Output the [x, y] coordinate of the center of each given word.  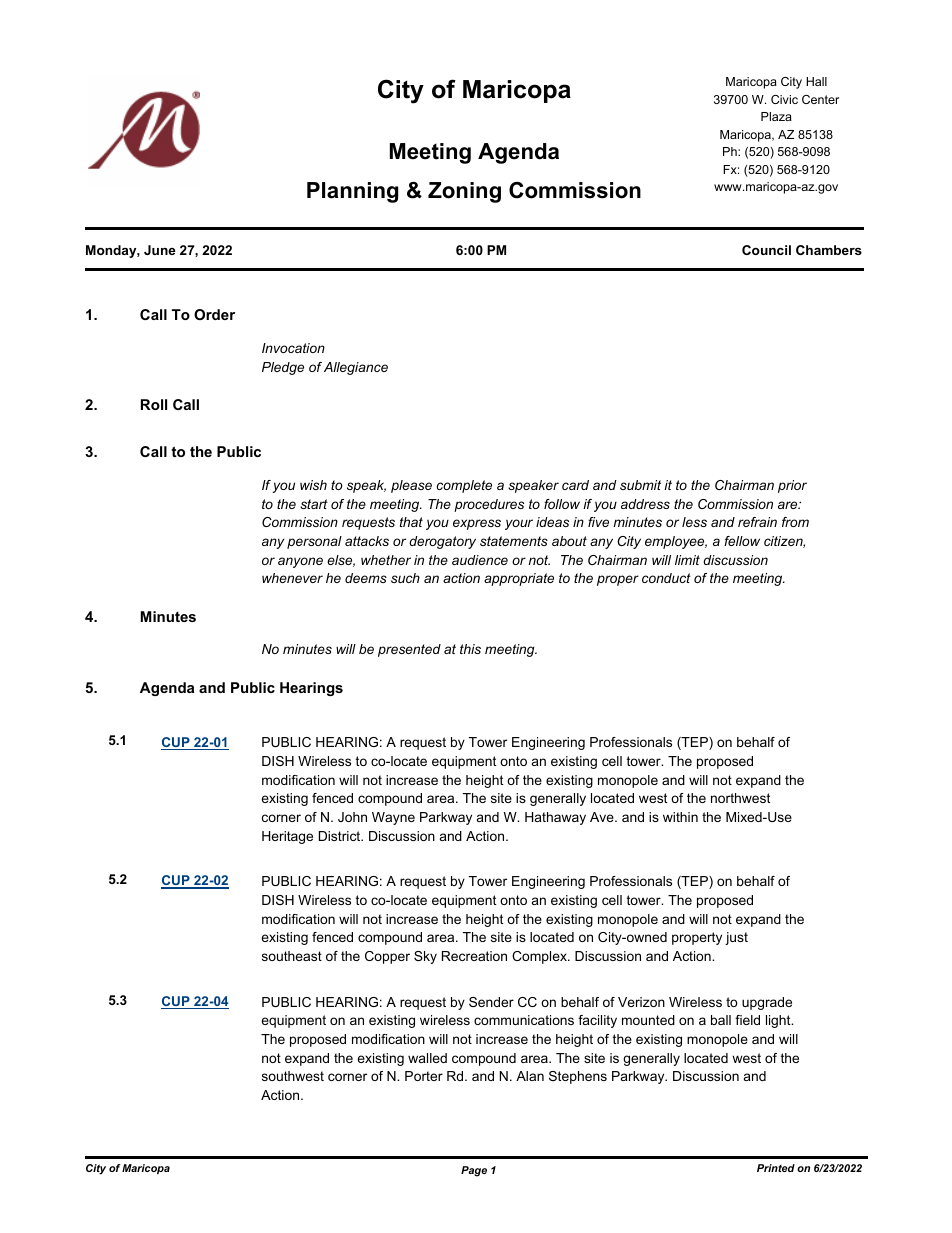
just [736, 938]
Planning [352, 192]
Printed [776, 1168]
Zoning [464, 192]
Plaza [776, 116]
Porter [424, 1076]
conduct [666, 578]
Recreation [474, 956]
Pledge [283, 368]
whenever [292, 578]
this [470, 649]
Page [474, 1171]
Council [766, 250]
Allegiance [356, 368]
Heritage [287, 837]
